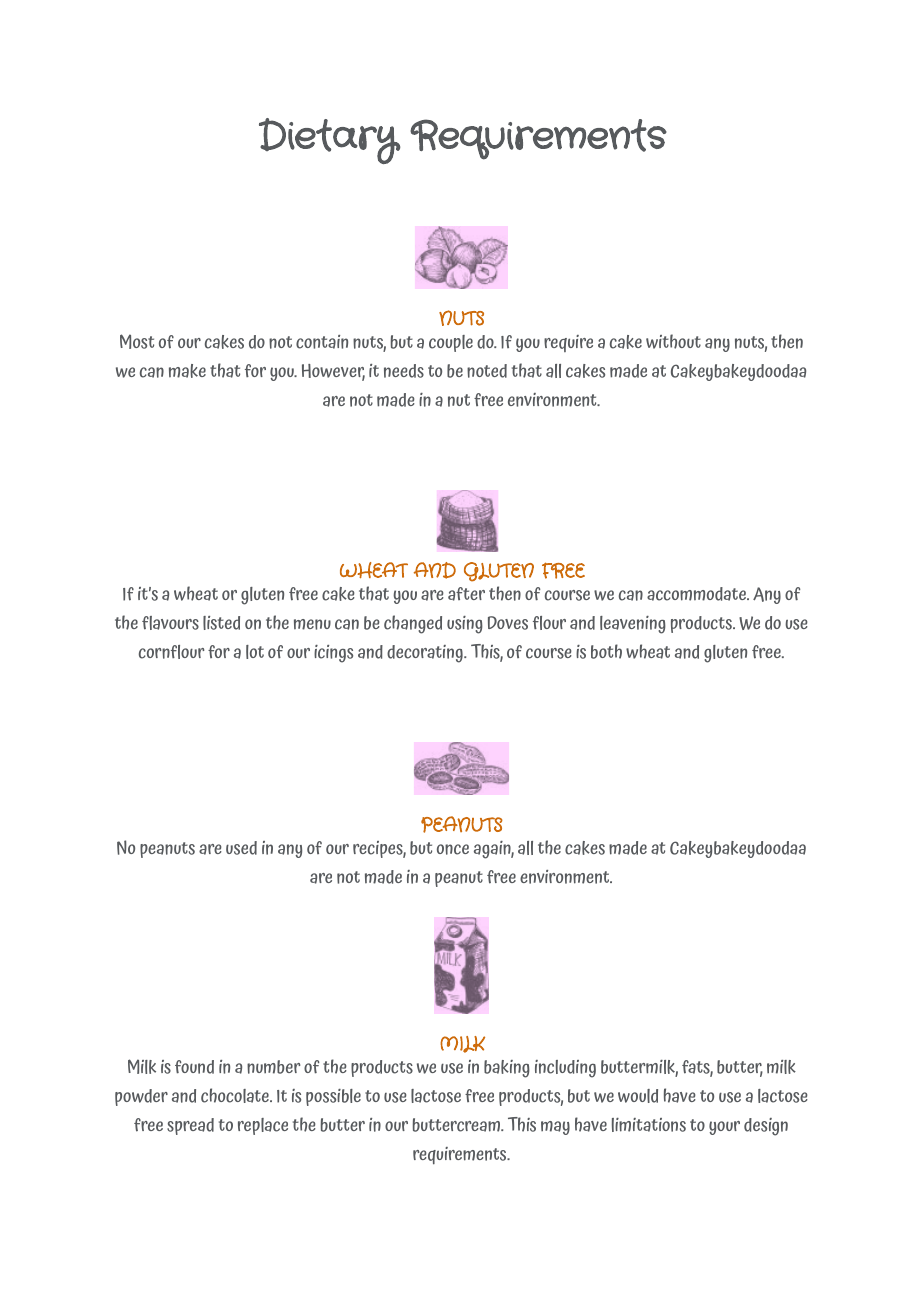 Image resolution: width=924 pixels, height=1307 pixels. What do you see at coordinates (451, 343) in the image?
I see `couple` at bounding box center [451, 343].
